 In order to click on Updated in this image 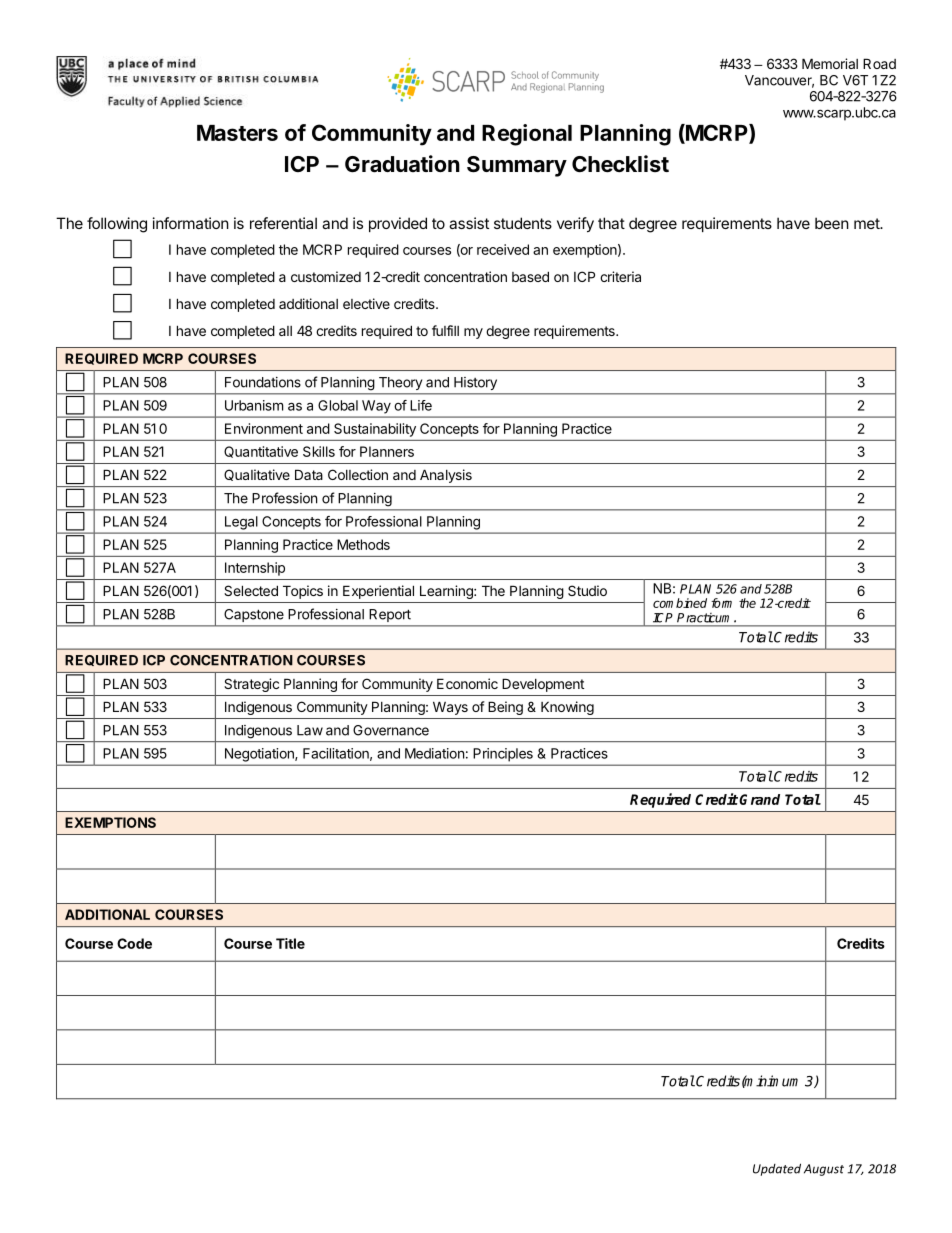, I will do `click(777, 1169)`.
